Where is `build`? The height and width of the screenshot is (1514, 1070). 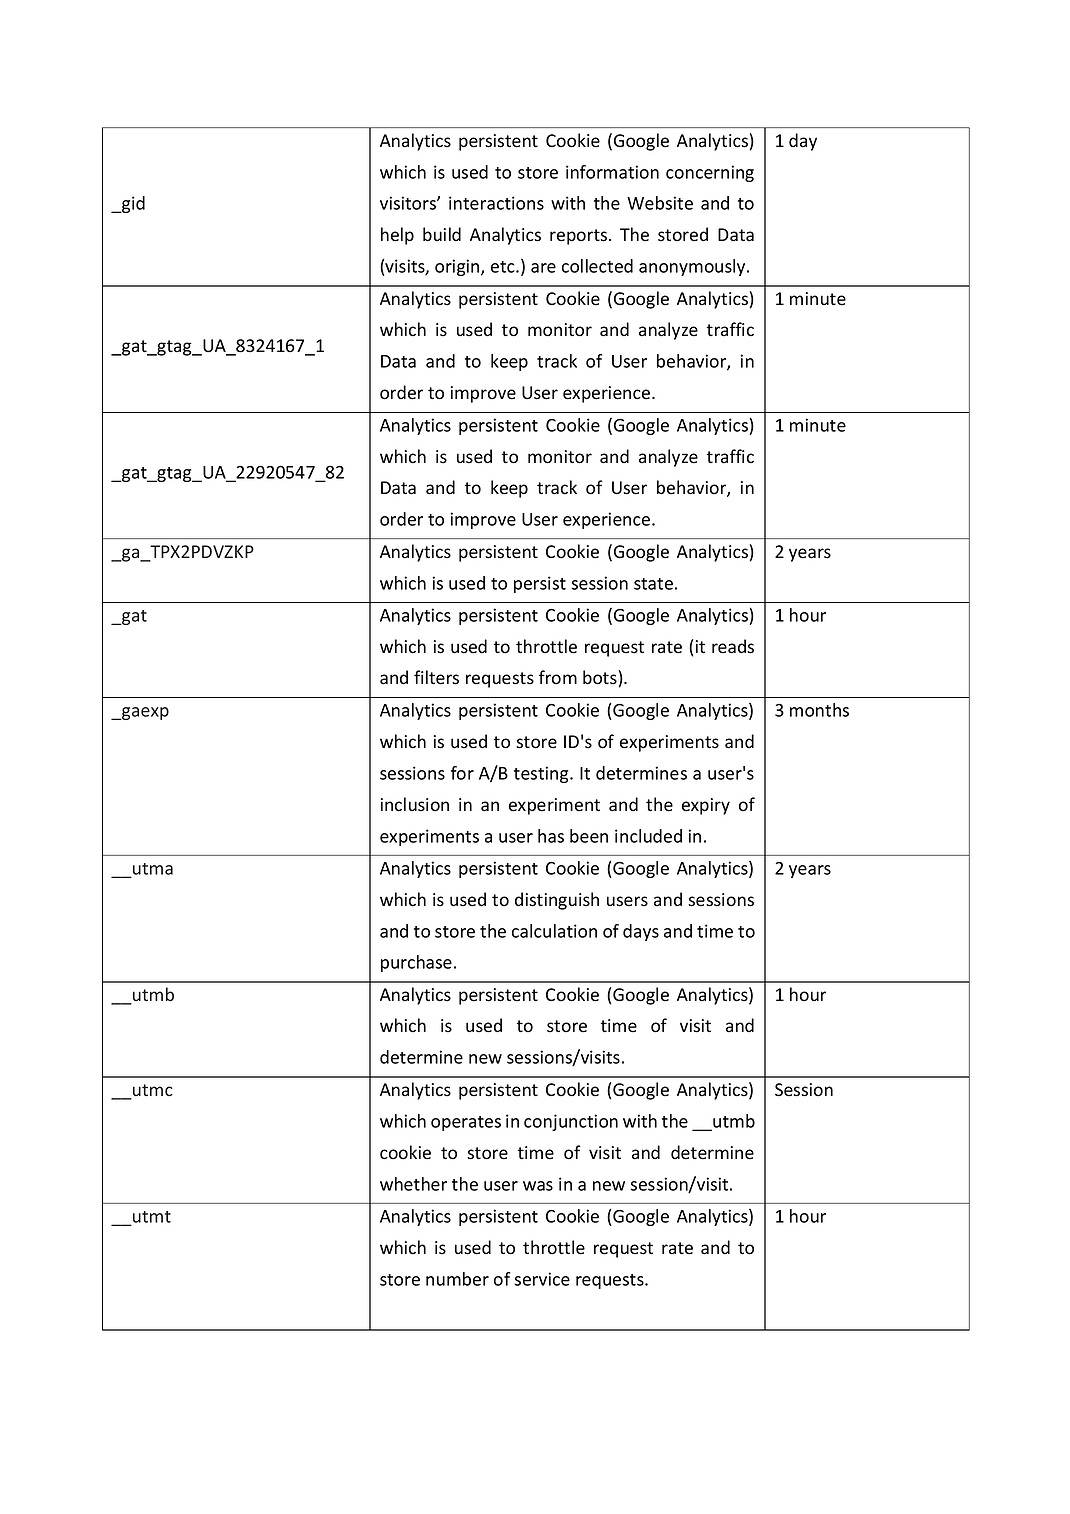 build is located at coordinates (442, 234).
